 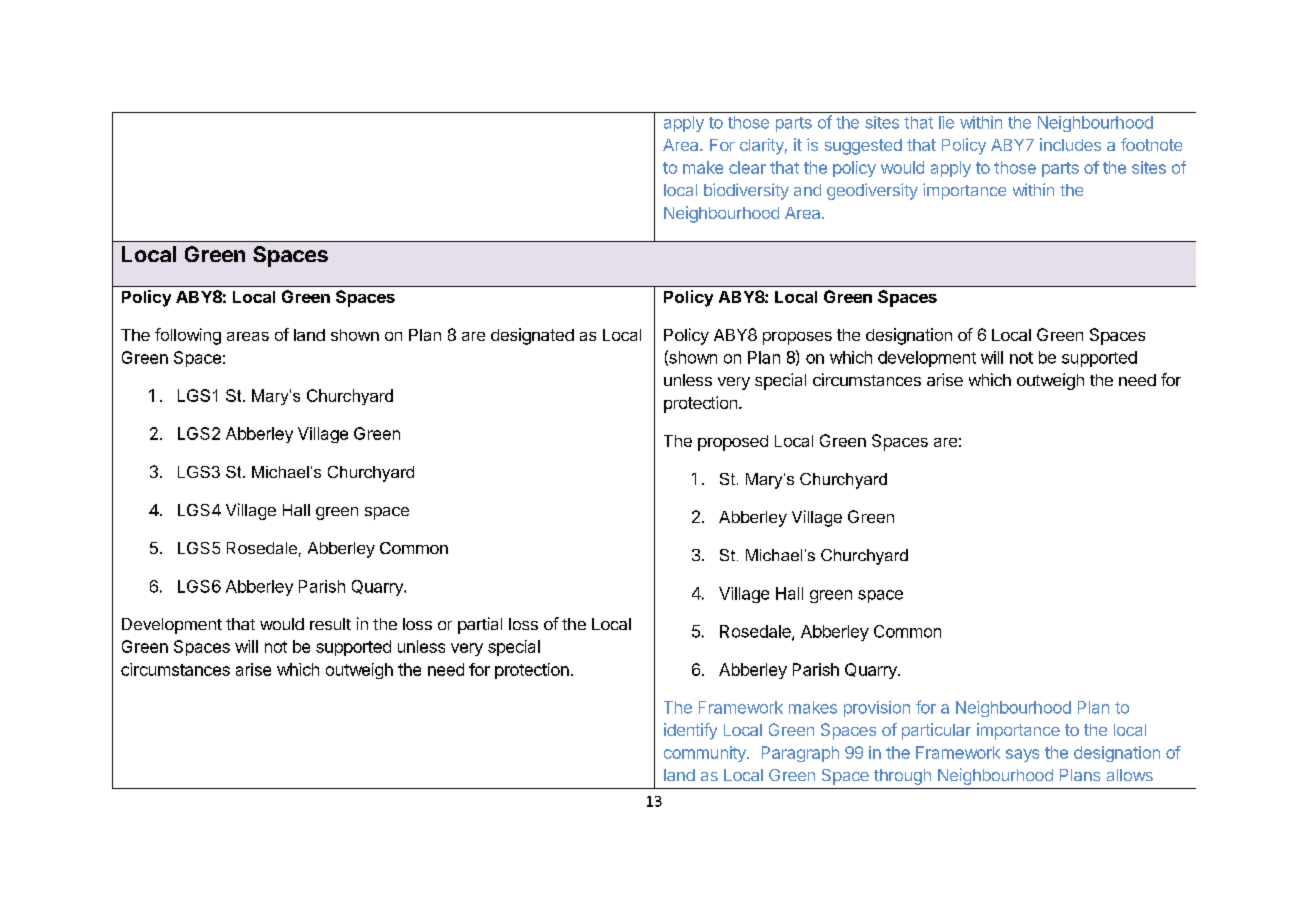 What do you see at coordinates (330, 624) in the screenshot?
I see `result` at bounding box center [330, 624].
